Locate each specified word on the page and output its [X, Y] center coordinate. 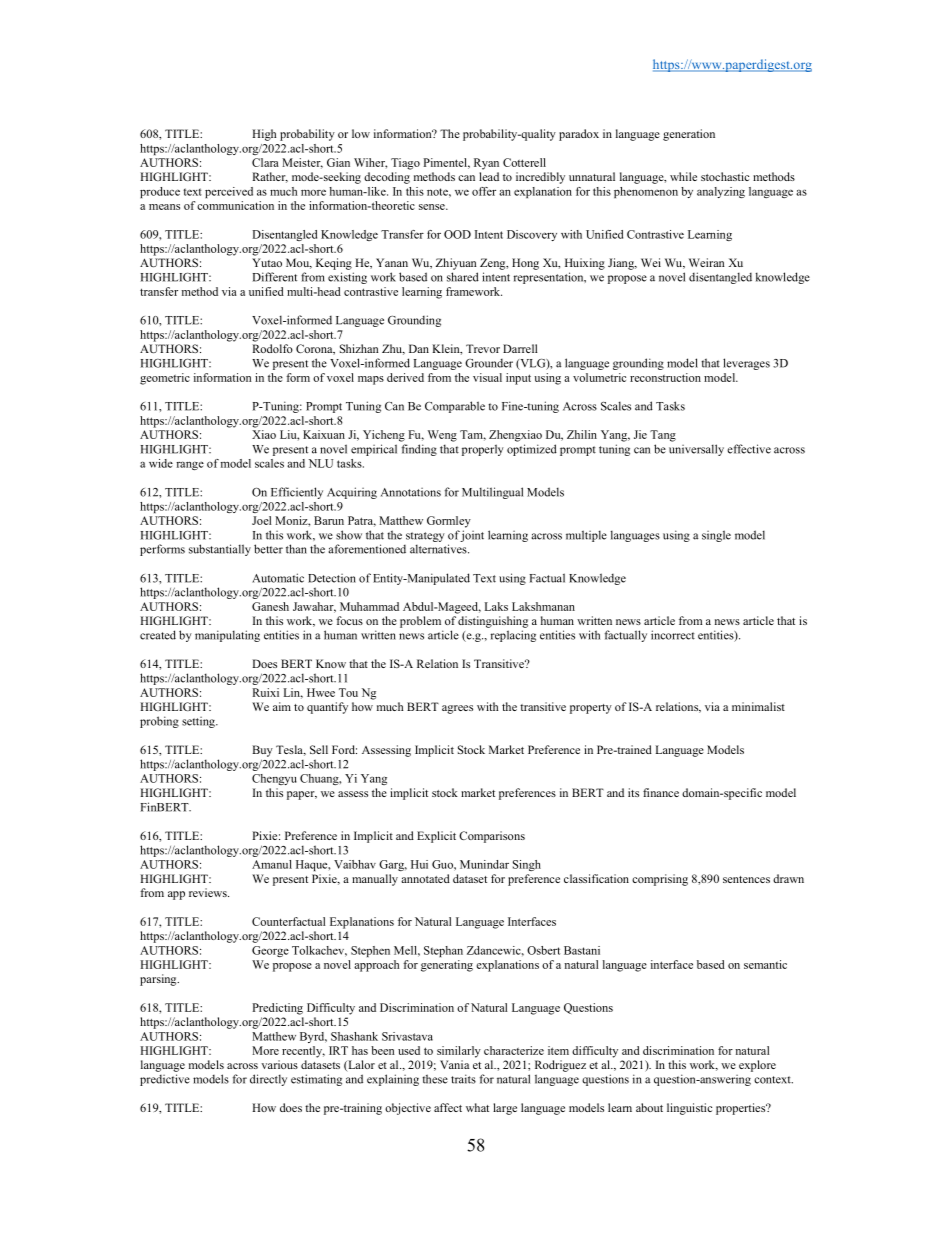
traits [463, 1079]
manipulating [227, 636]
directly [268, 1080]
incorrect [673, 635]
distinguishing [493, 622]
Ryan [486, 164]
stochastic [725, 176]
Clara [265, 162]
